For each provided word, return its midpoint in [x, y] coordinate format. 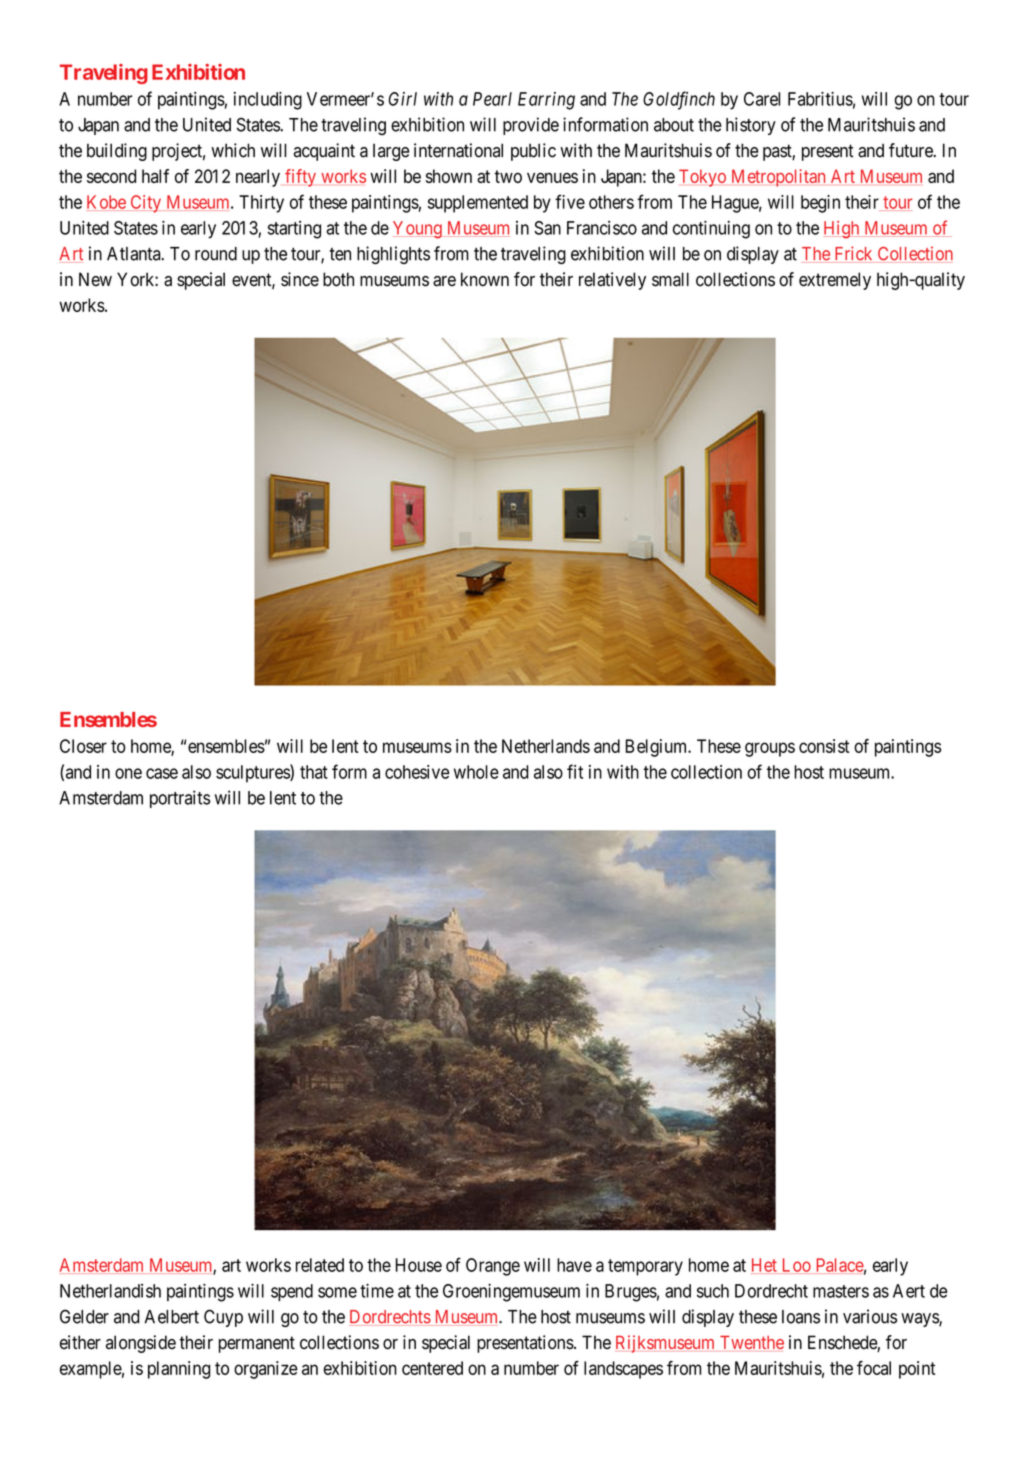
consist [824, 746]
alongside [141, 1344]
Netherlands [546, 746]
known [485, 279]
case [162, 773]
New [95, 279]
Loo [796, 1266]
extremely [835, 281]
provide [531, 126]
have [574, 1265]
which [233, 150]
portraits [180, 799]
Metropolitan [778, 178]
